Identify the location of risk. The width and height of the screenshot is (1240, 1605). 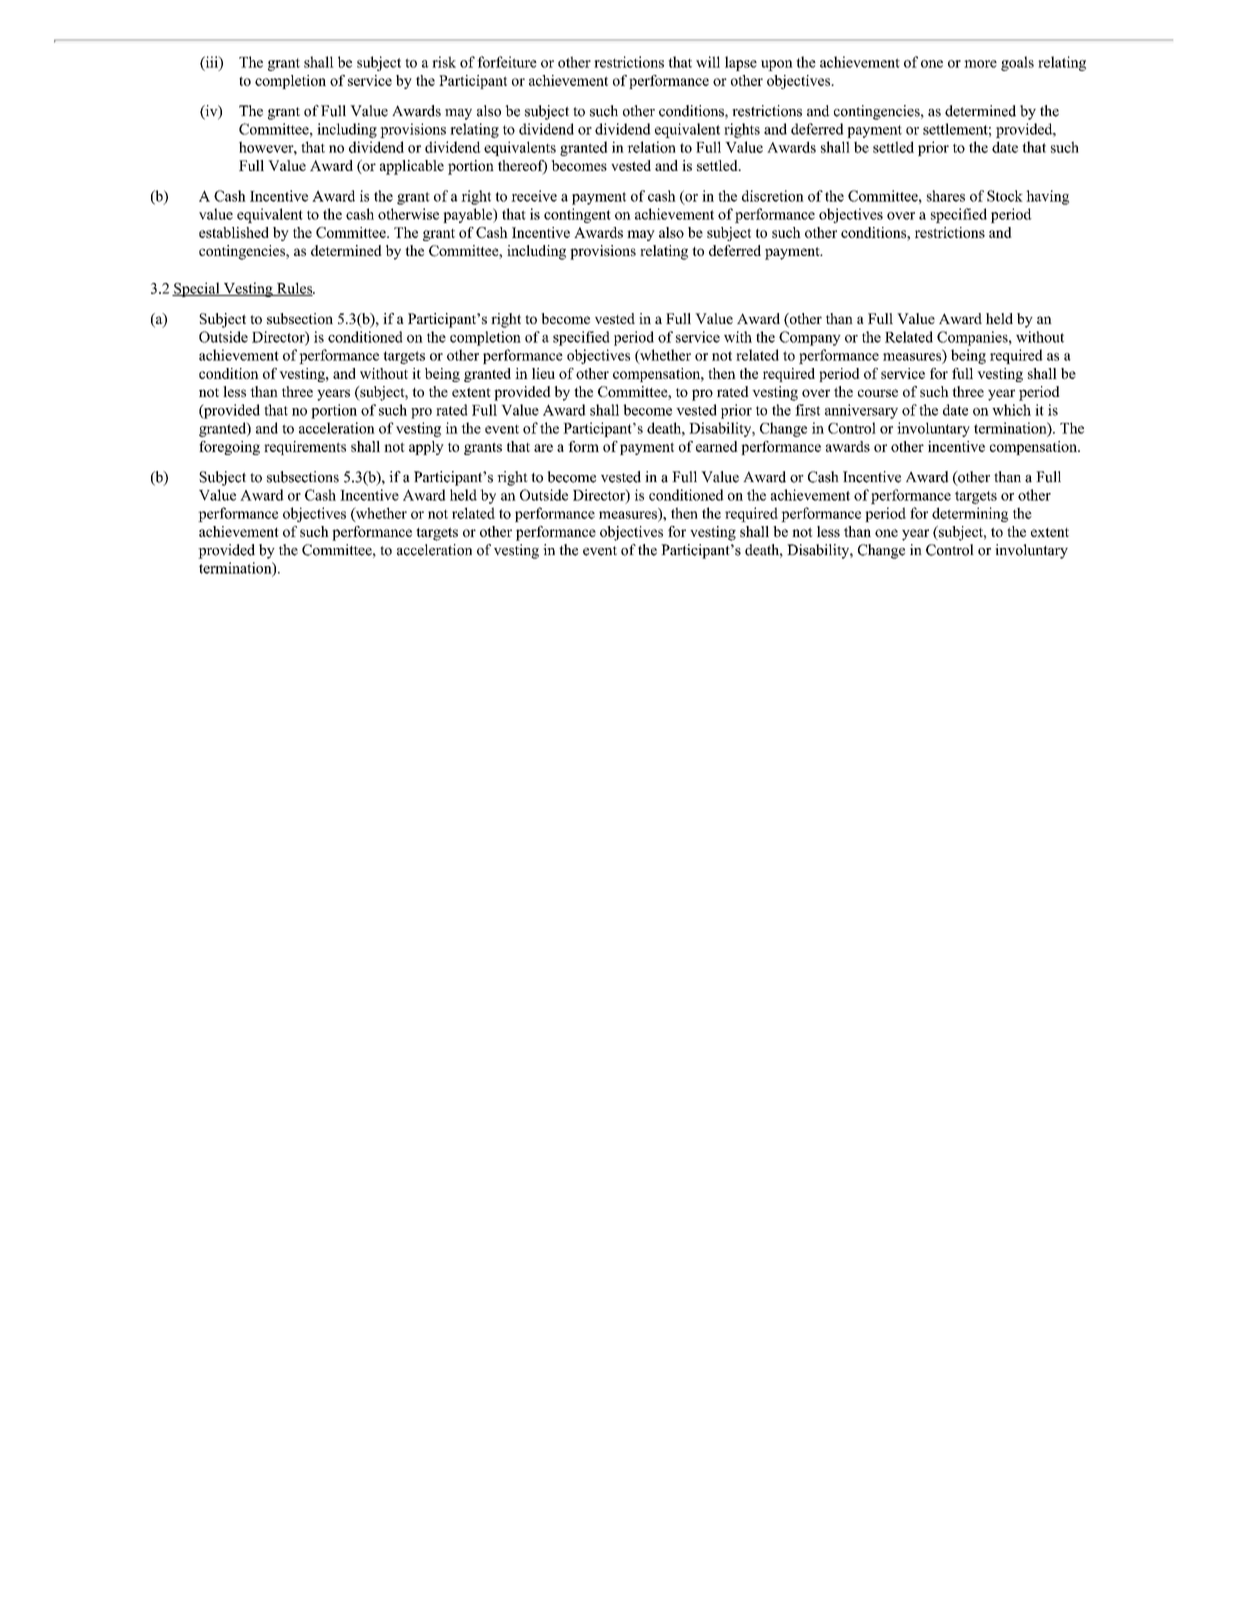
(444, 62).
